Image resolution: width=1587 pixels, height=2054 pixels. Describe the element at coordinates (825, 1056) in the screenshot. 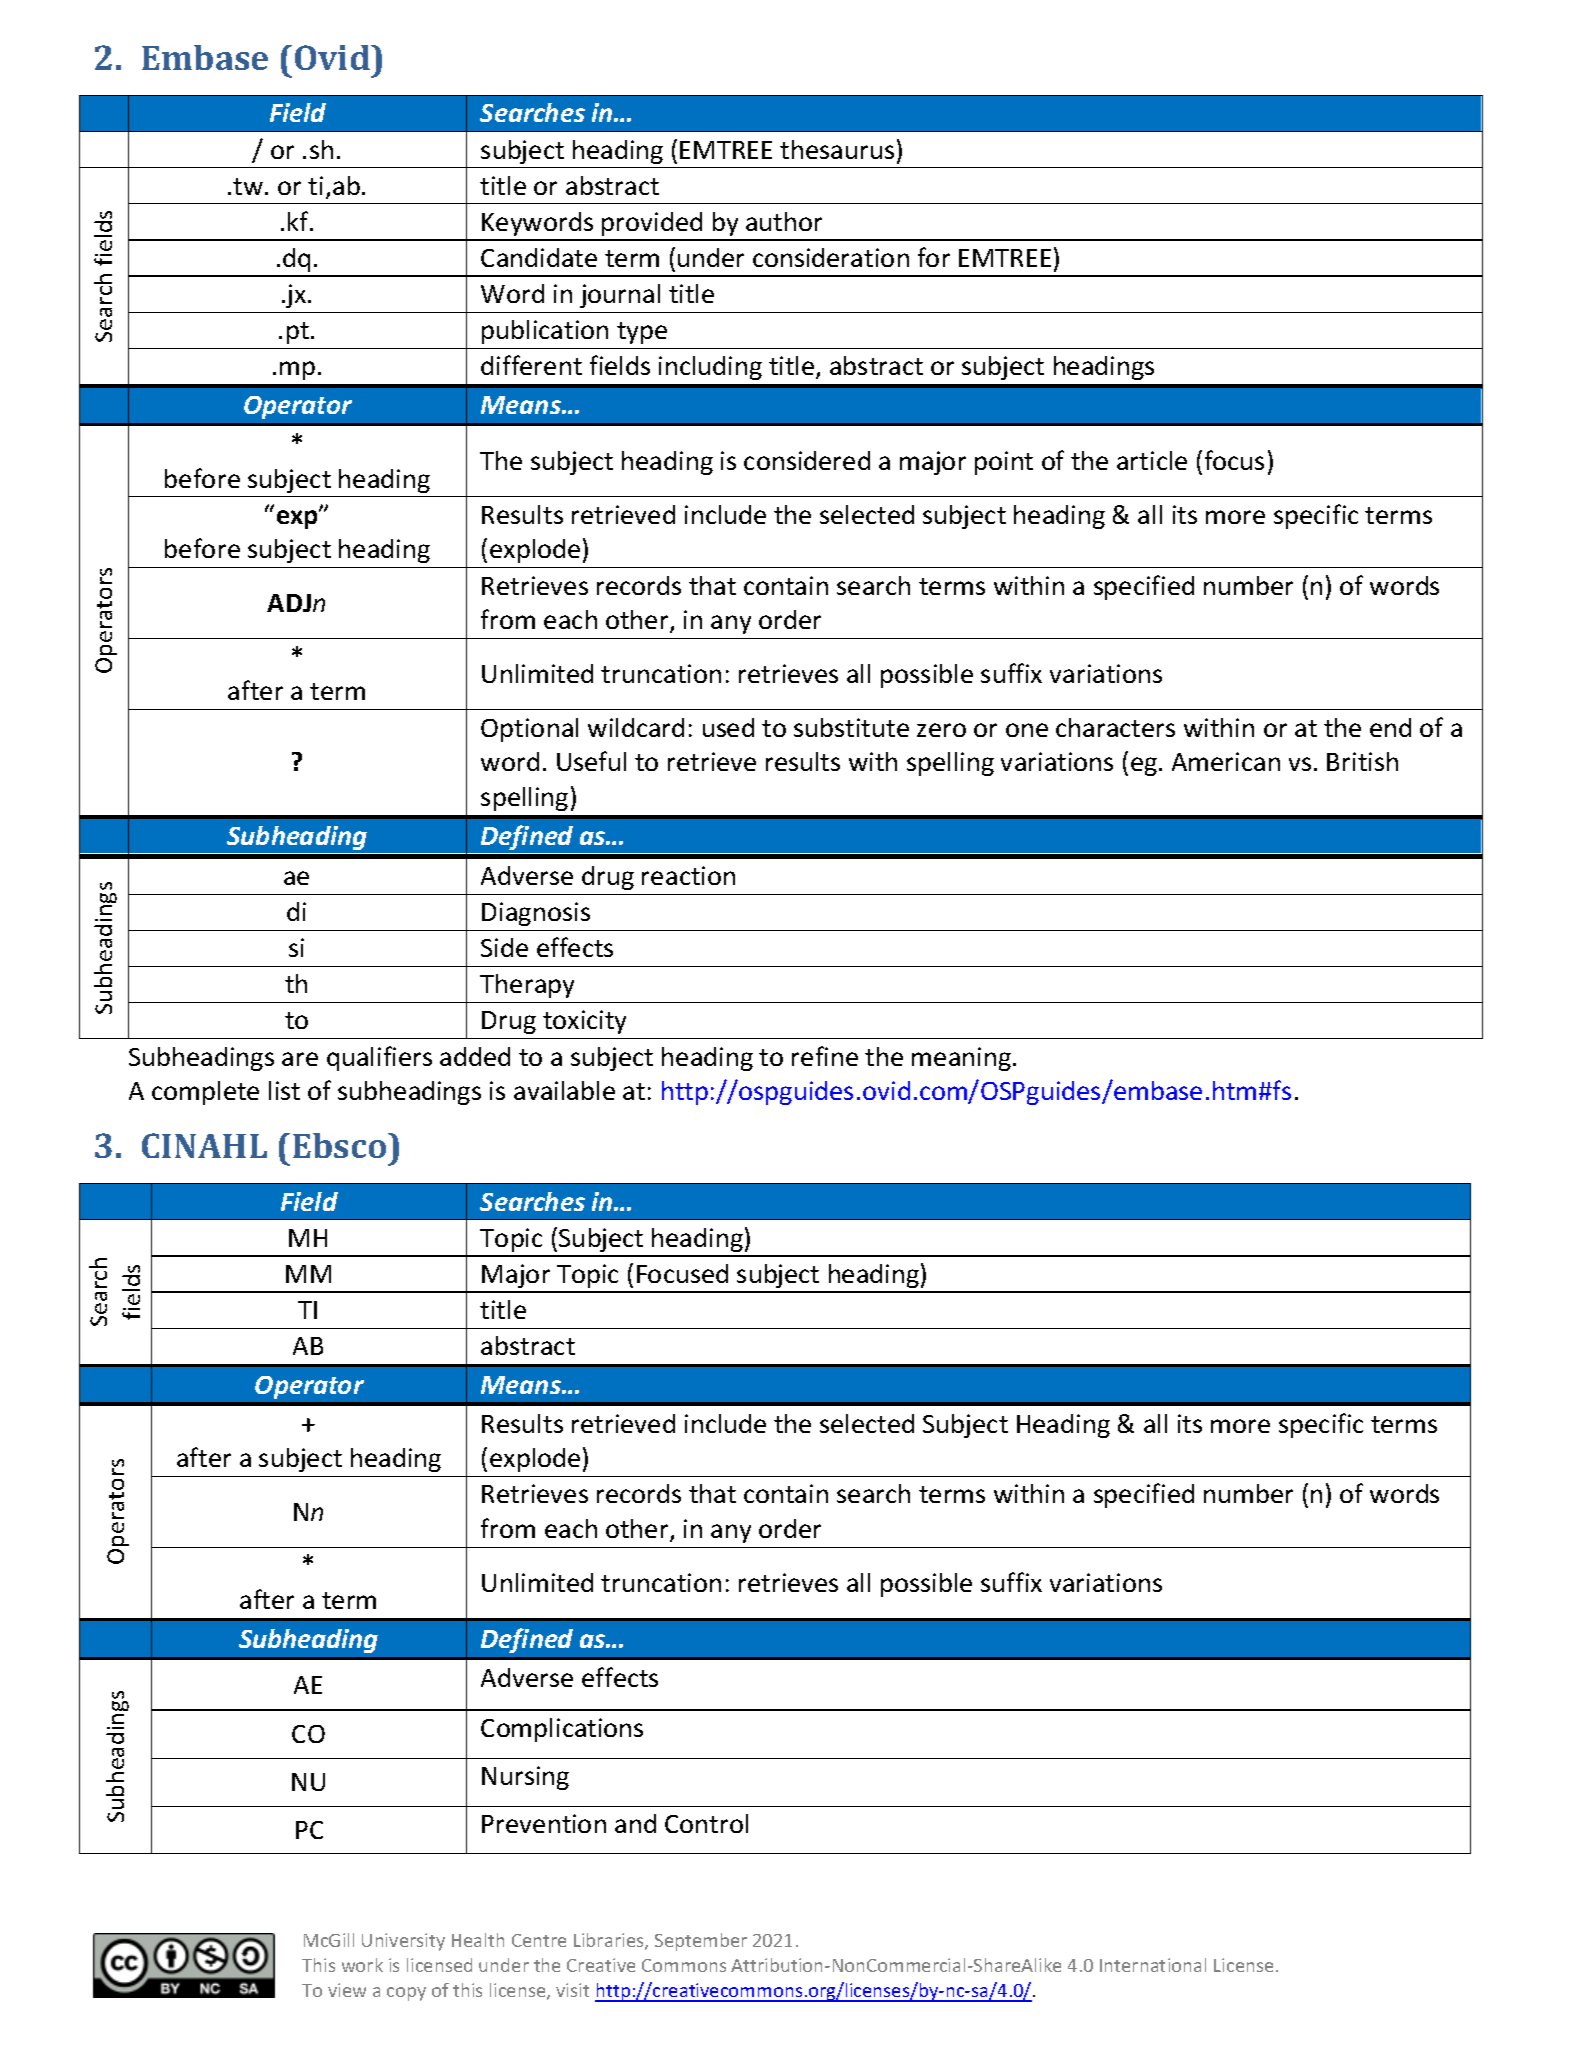

I see `refine` at that location.
